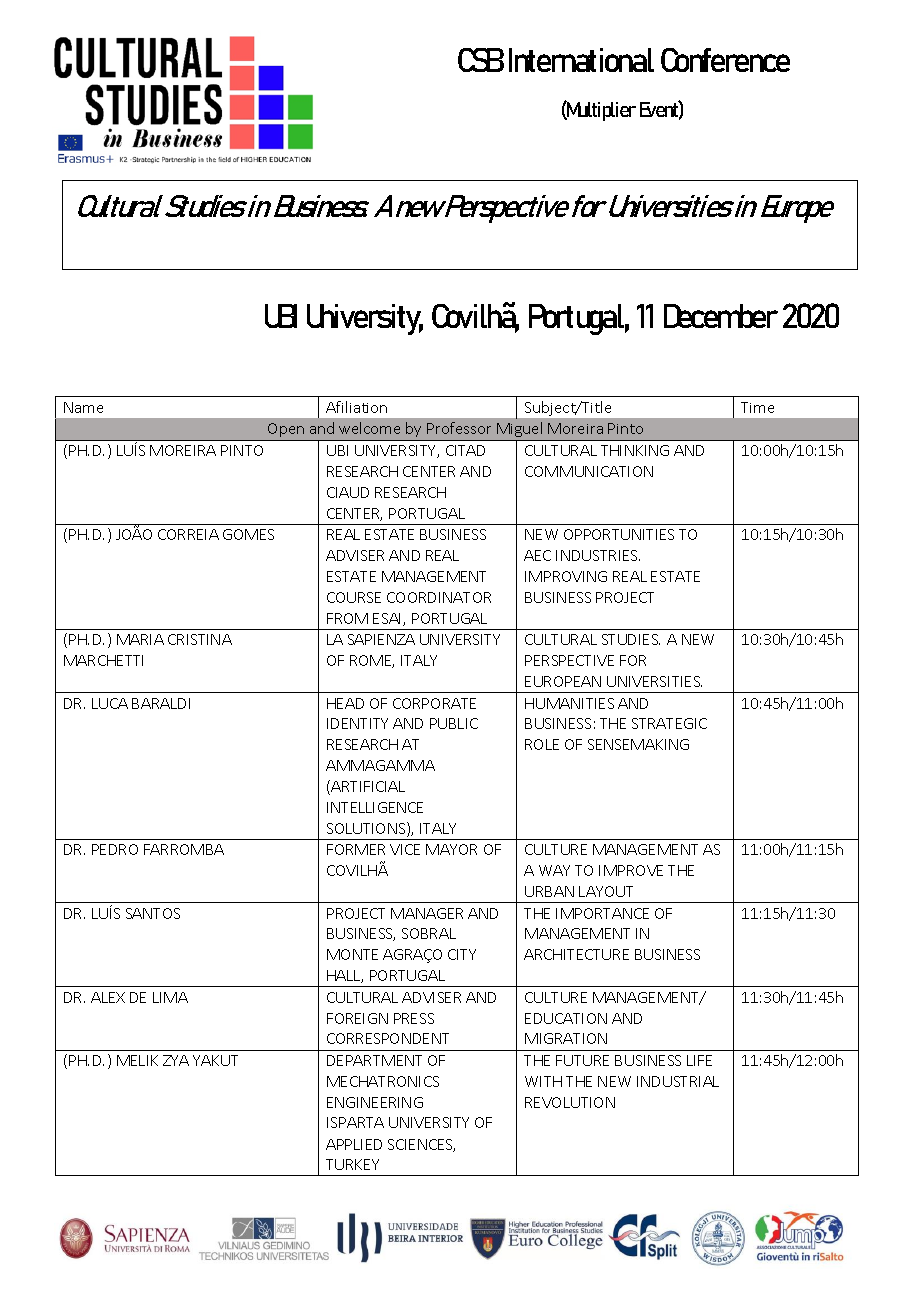  Describe the element at coordinates (725, 60) in the screenshot. I see `Conference` at that location.
